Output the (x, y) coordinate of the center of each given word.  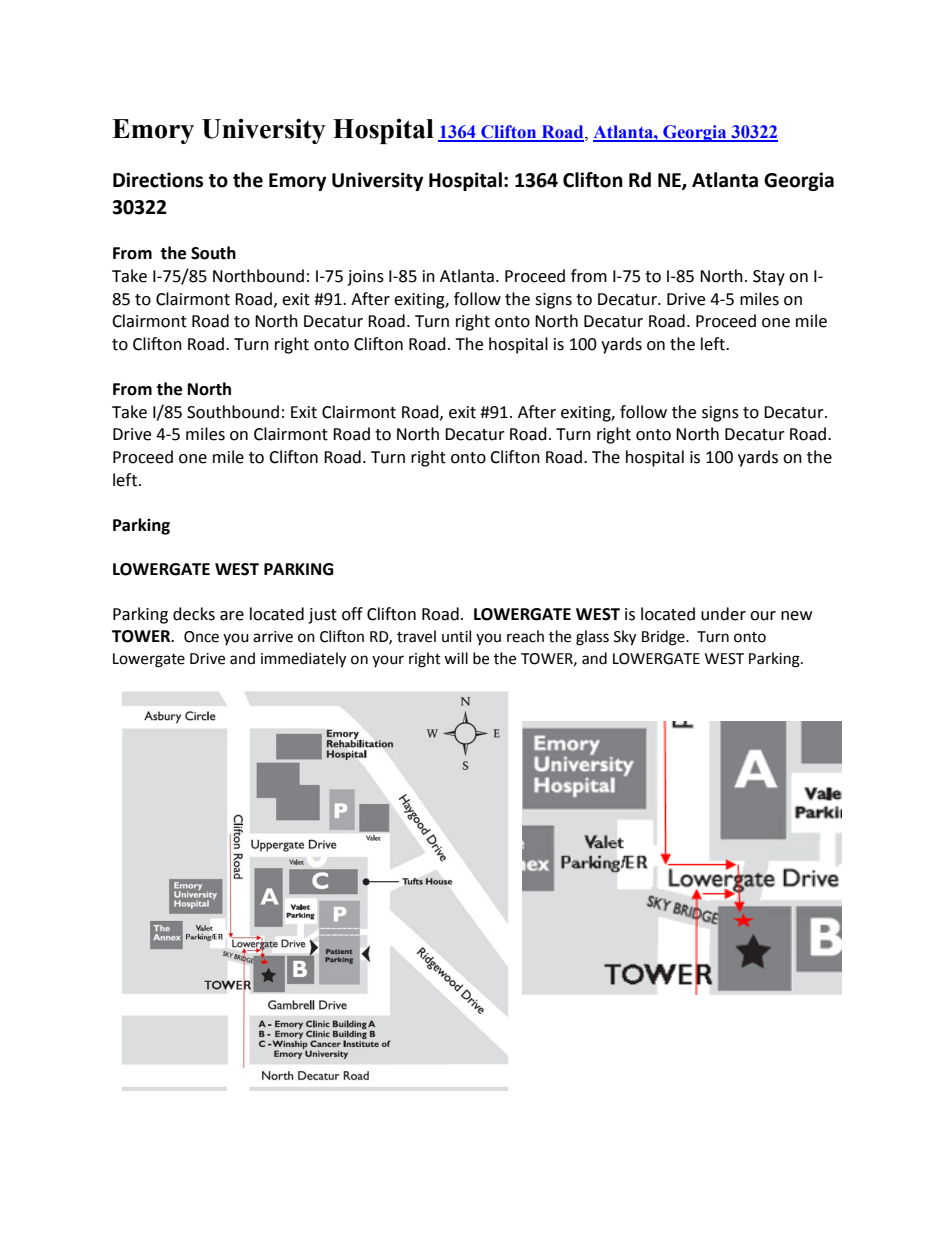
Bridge (664, 638)
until (456, 636)
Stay (769, 278)
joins (365, 278)
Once (201, 637)
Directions (158, 180)
